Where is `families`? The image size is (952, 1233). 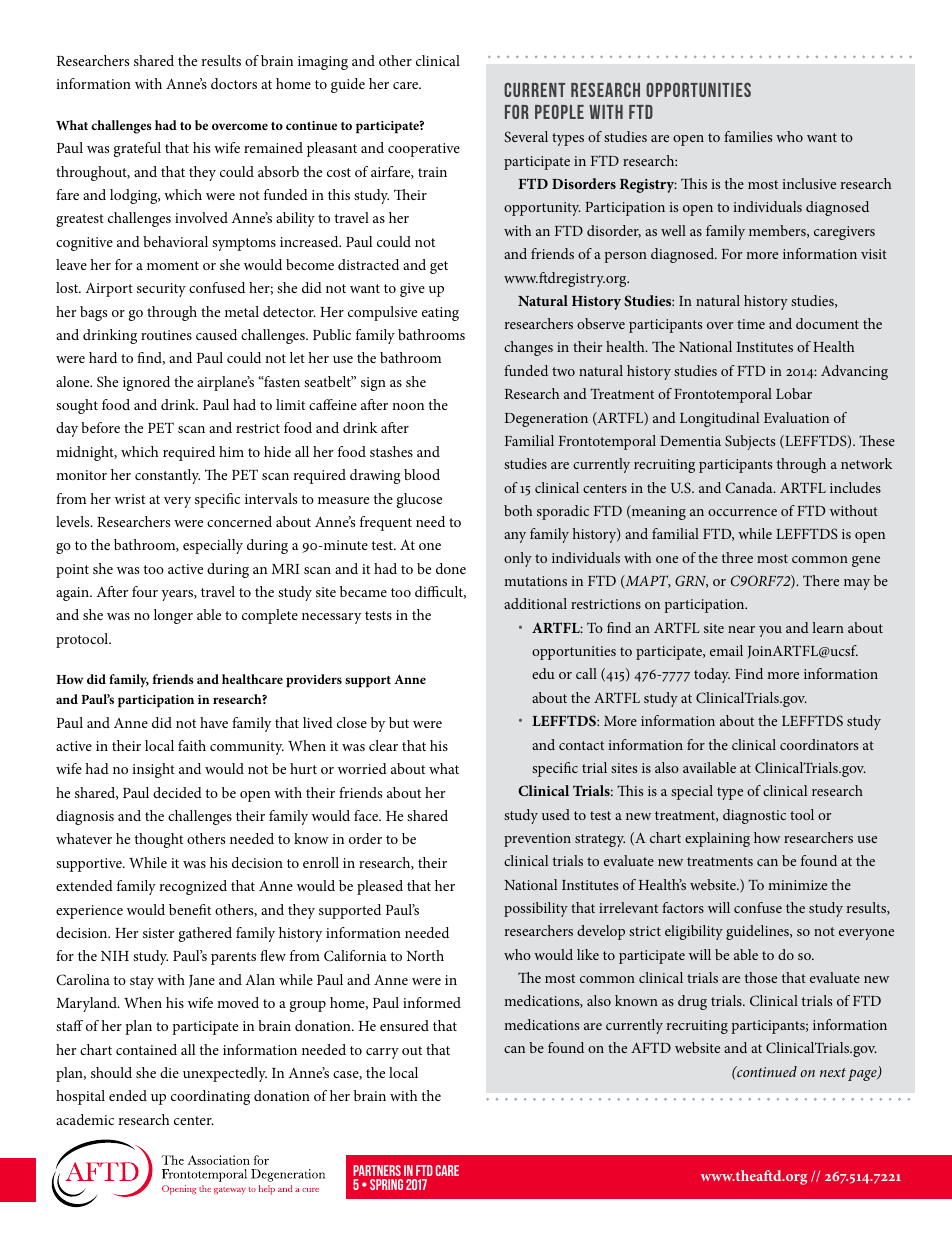 families is located at coordinates (748, 136).
